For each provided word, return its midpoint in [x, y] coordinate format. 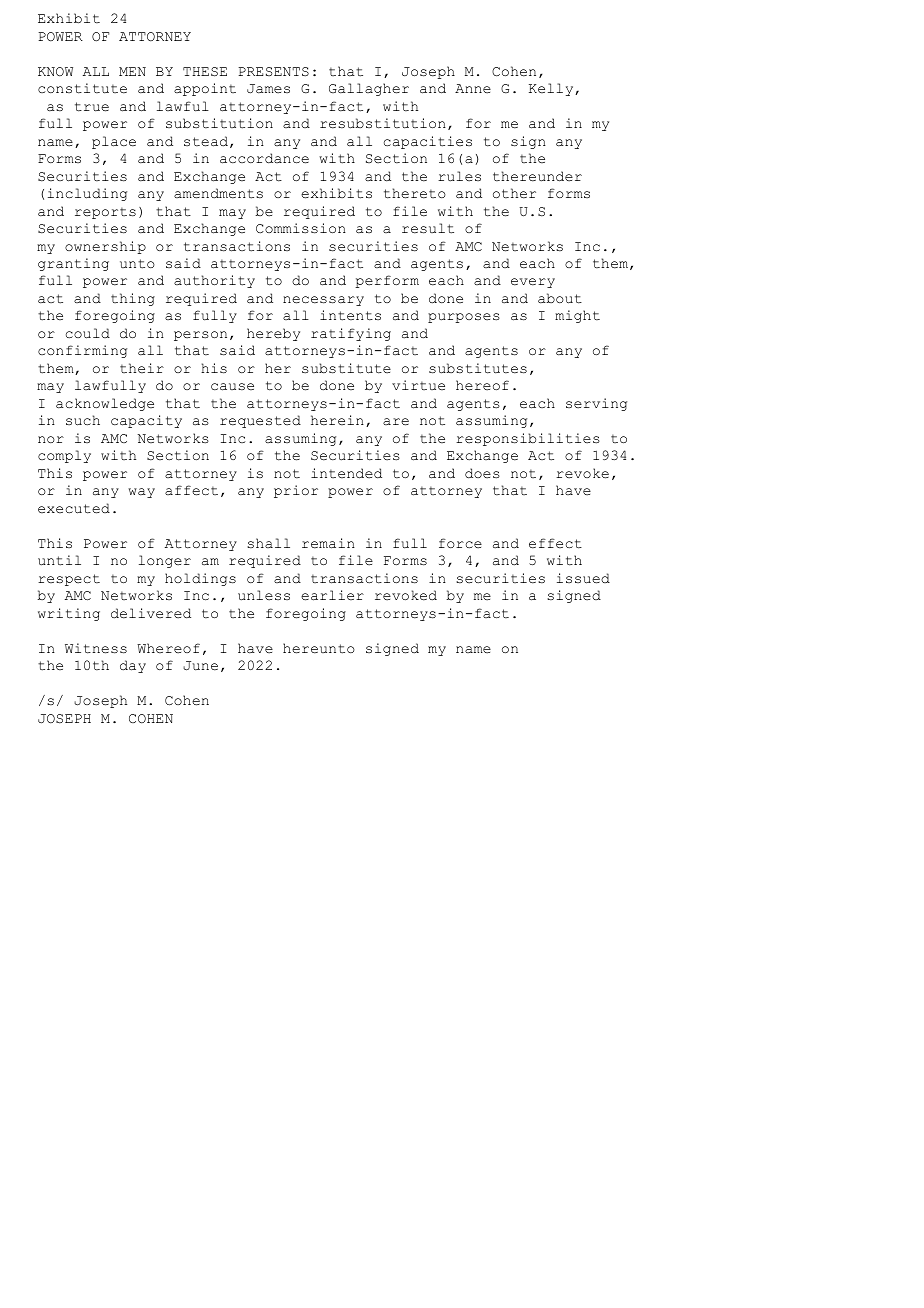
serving [596, 404]
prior [296, 491]
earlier [332, 595]
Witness [96, 648]
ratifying [351, 334]
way [141, 493]
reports [105, 213]
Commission [301, 228]
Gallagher [369, 89]
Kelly [552, 89]
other [514, 193]
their [142, 368]
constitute [82, 88]
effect [555, 543]
